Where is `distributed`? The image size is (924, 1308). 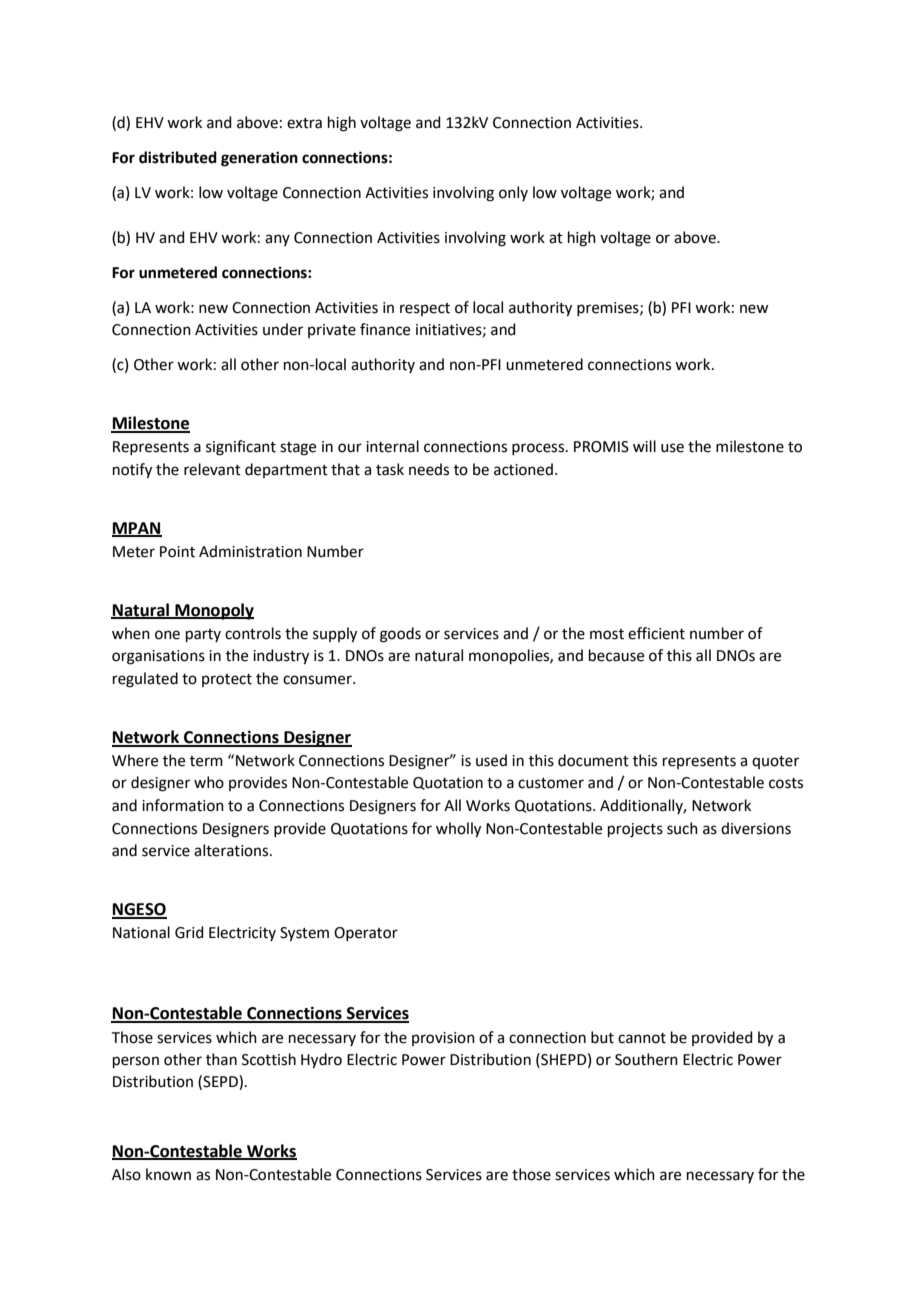
distributed is located at coordinates (178, 157).
